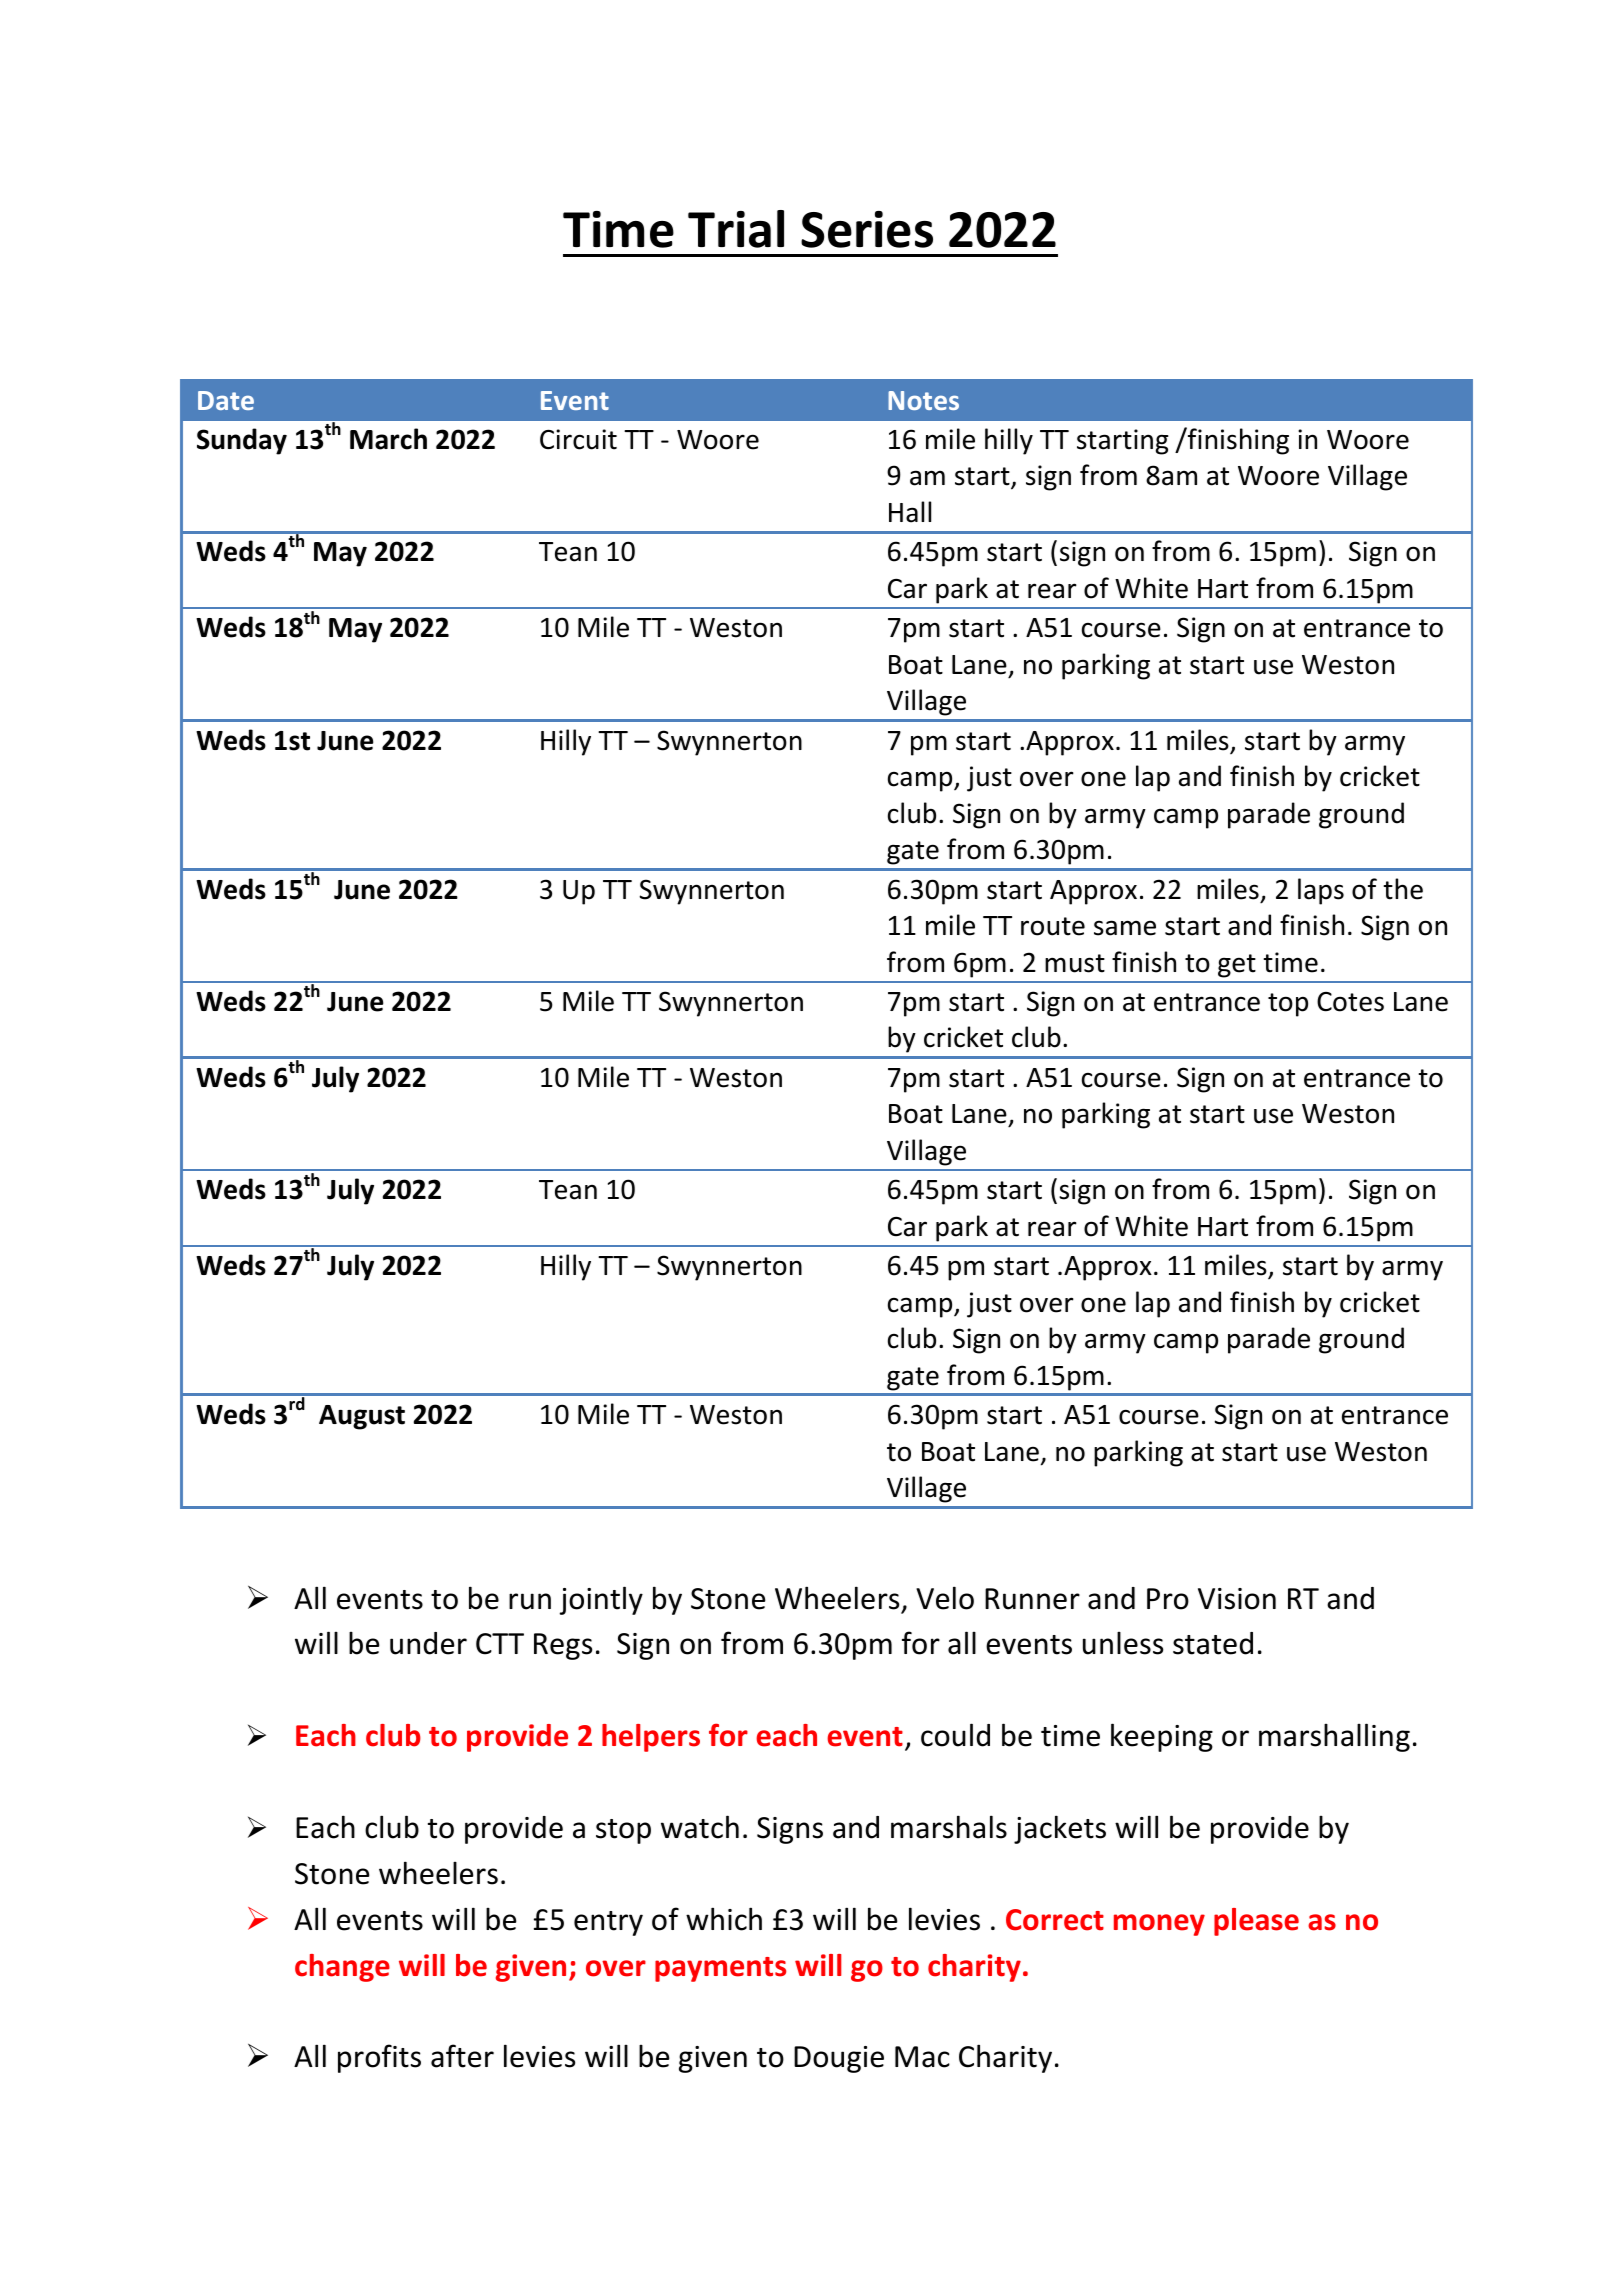 The width and height of the screenshot is (1621, 2292). What do you see at coordinates (1321, 891) in the screenshot?
I see `laps` at bounding box center [1321, 891].
